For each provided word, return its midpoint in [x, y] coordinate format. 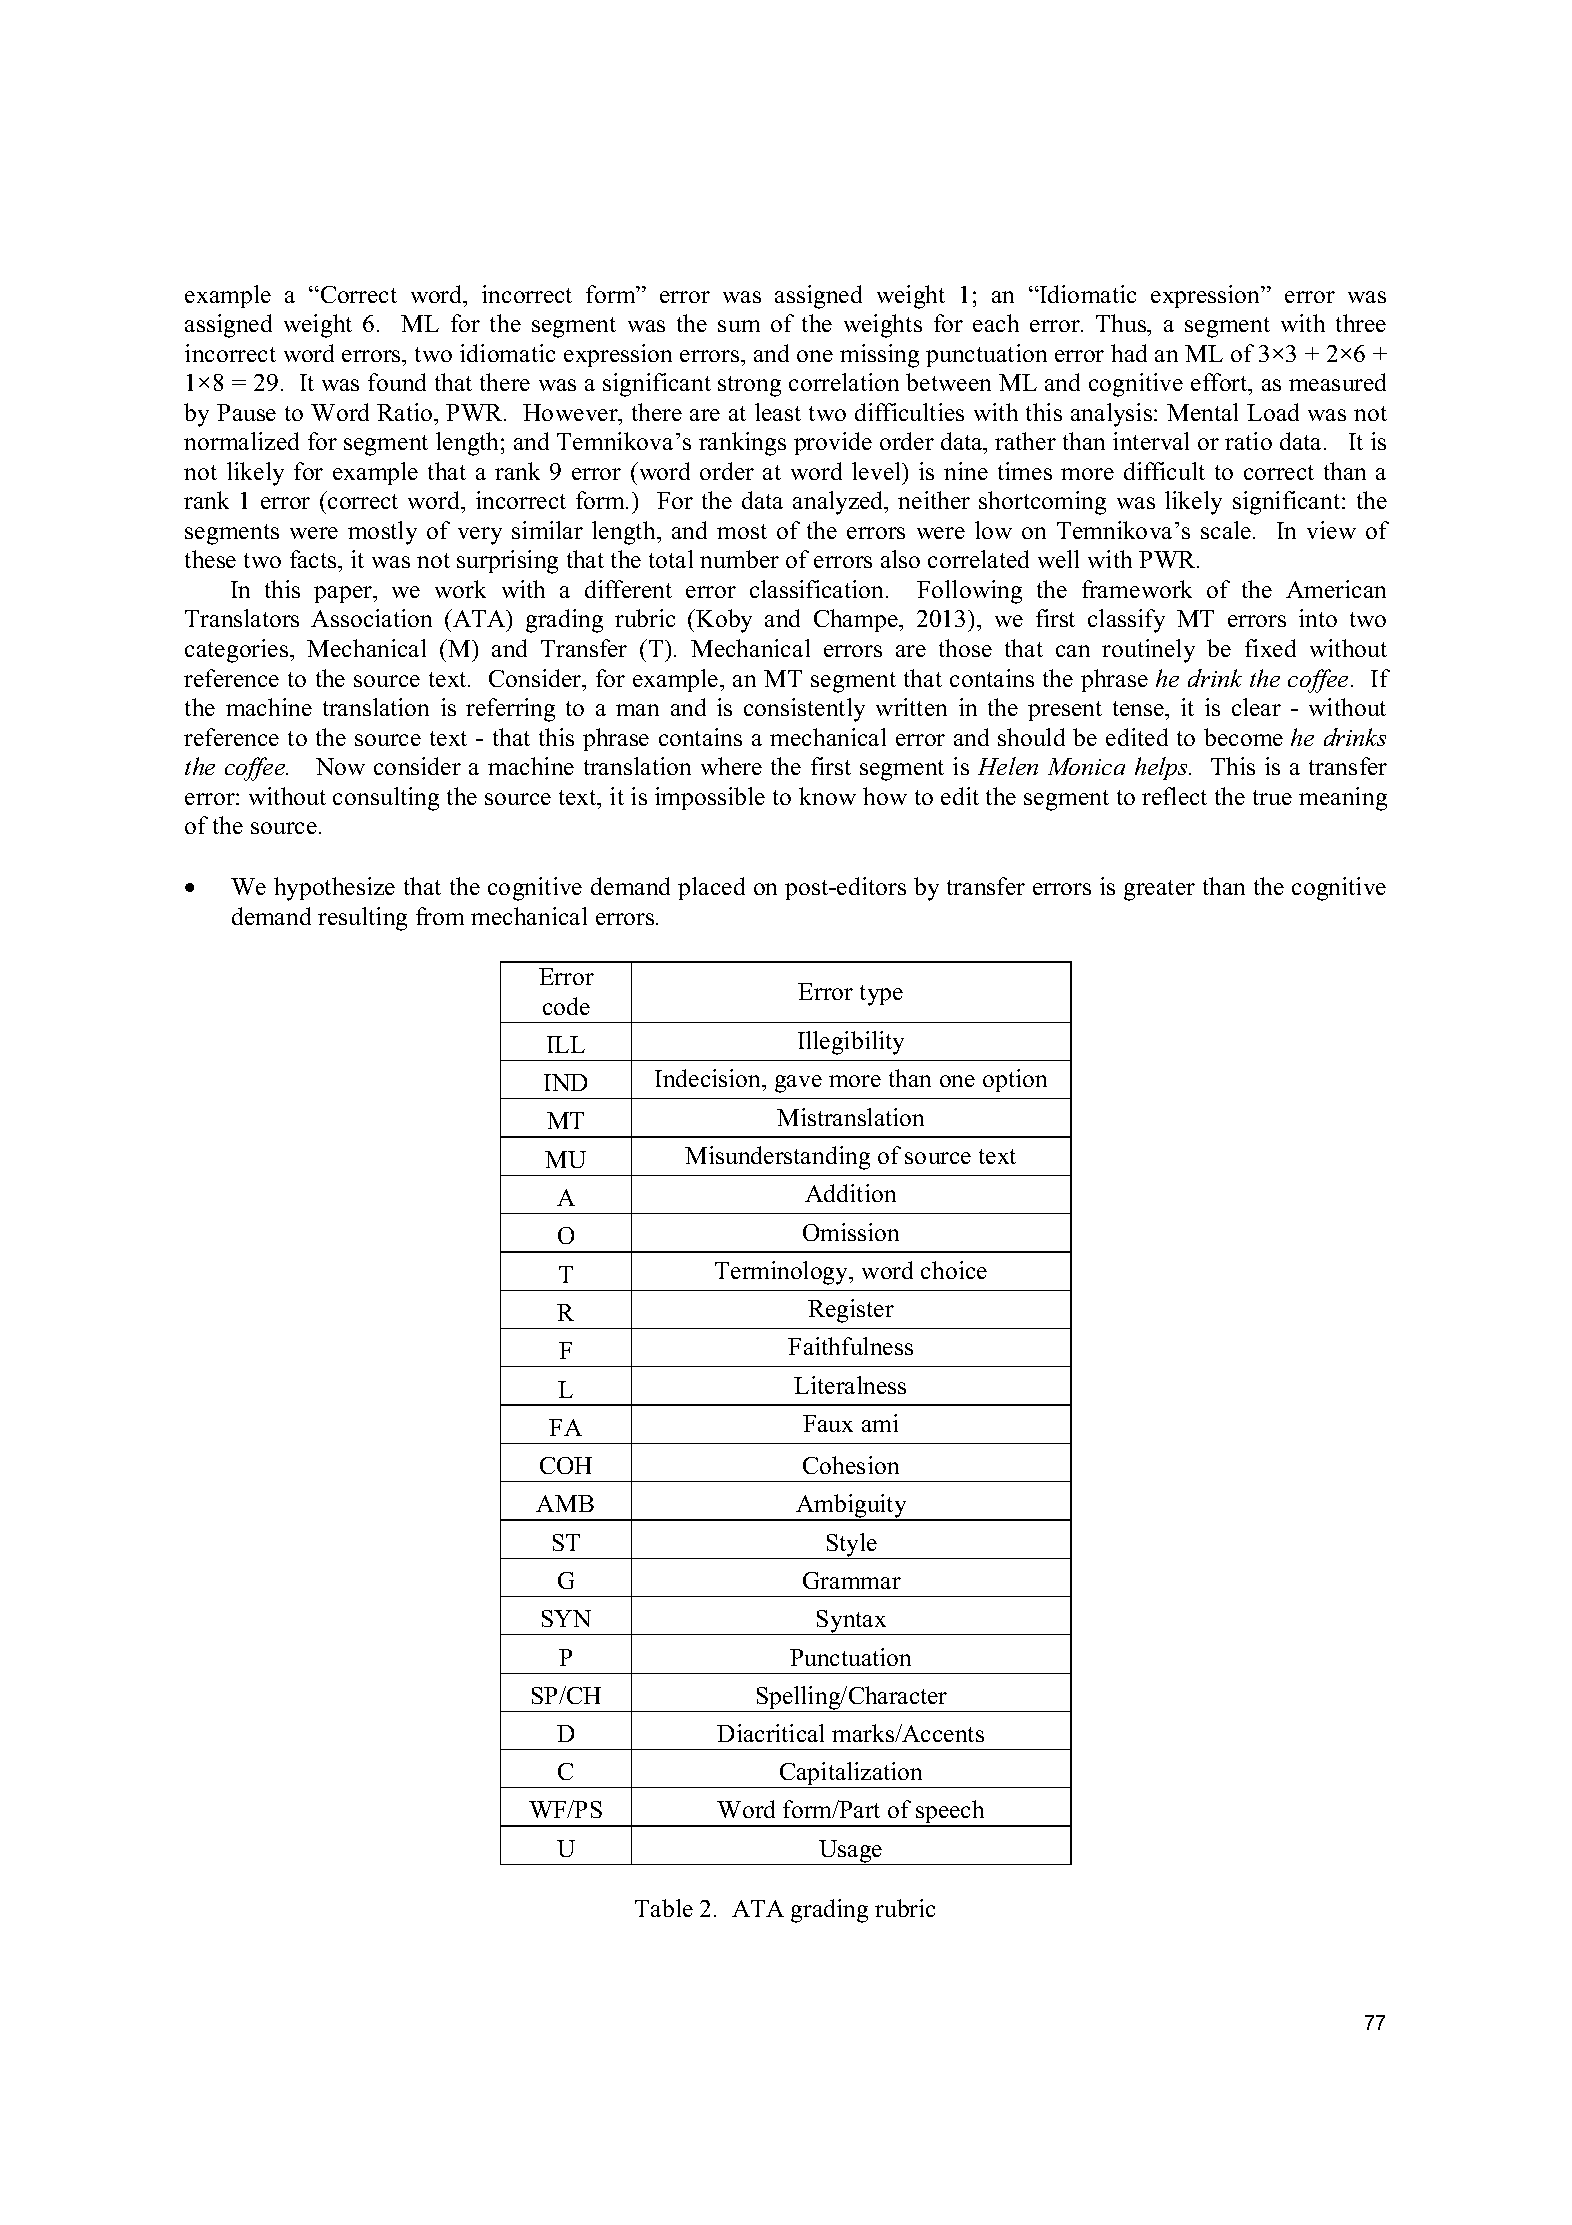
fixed [1270, 648]
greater [1159, 890]
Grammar [852, 1580]
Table [664, 1908]
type [881, 995]
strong [749, 386]
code [566, 1006]
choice [954, 1270]
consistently [804, 710]
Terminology [783, 1273]
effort [1220, 382]
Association [371, 618]
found [397, 382]
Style [851, 1546]
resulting [362, 919]
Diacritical [770, 1733]
